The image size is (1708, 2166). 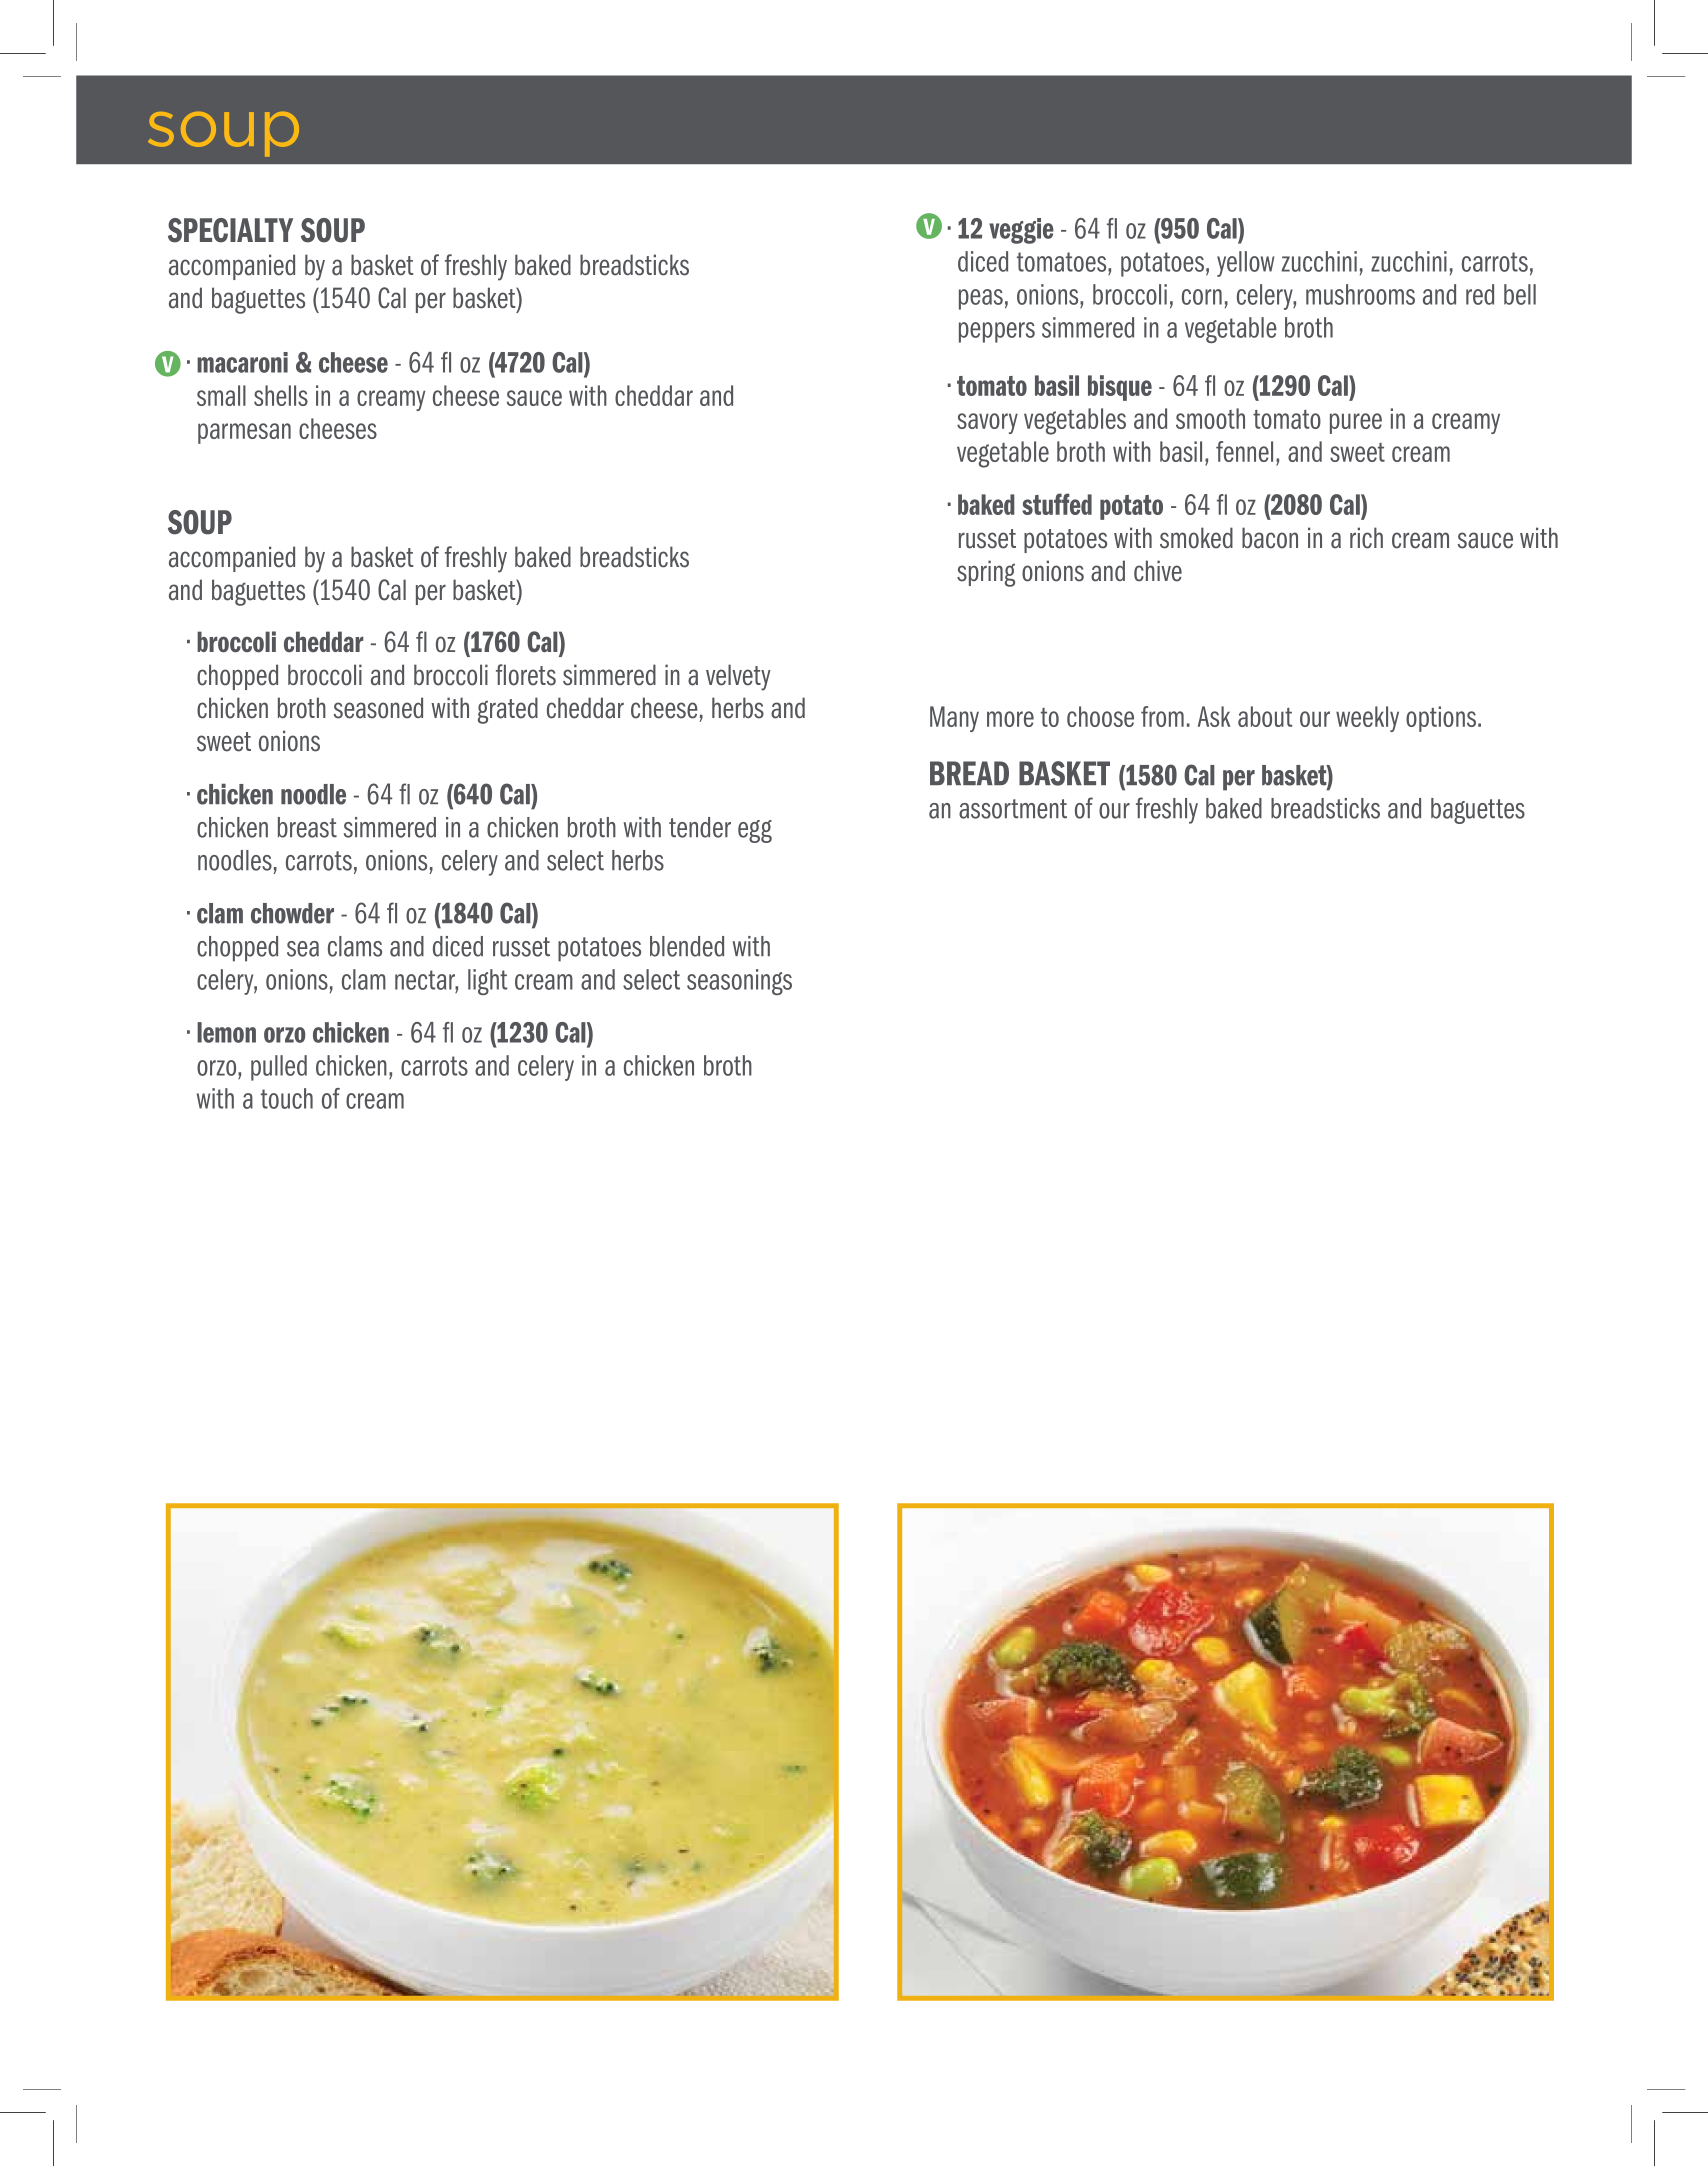 What do you see at coordinates (739, 982) in the screenshot?
I see `seasonings` at bounding box center [739, 982].
